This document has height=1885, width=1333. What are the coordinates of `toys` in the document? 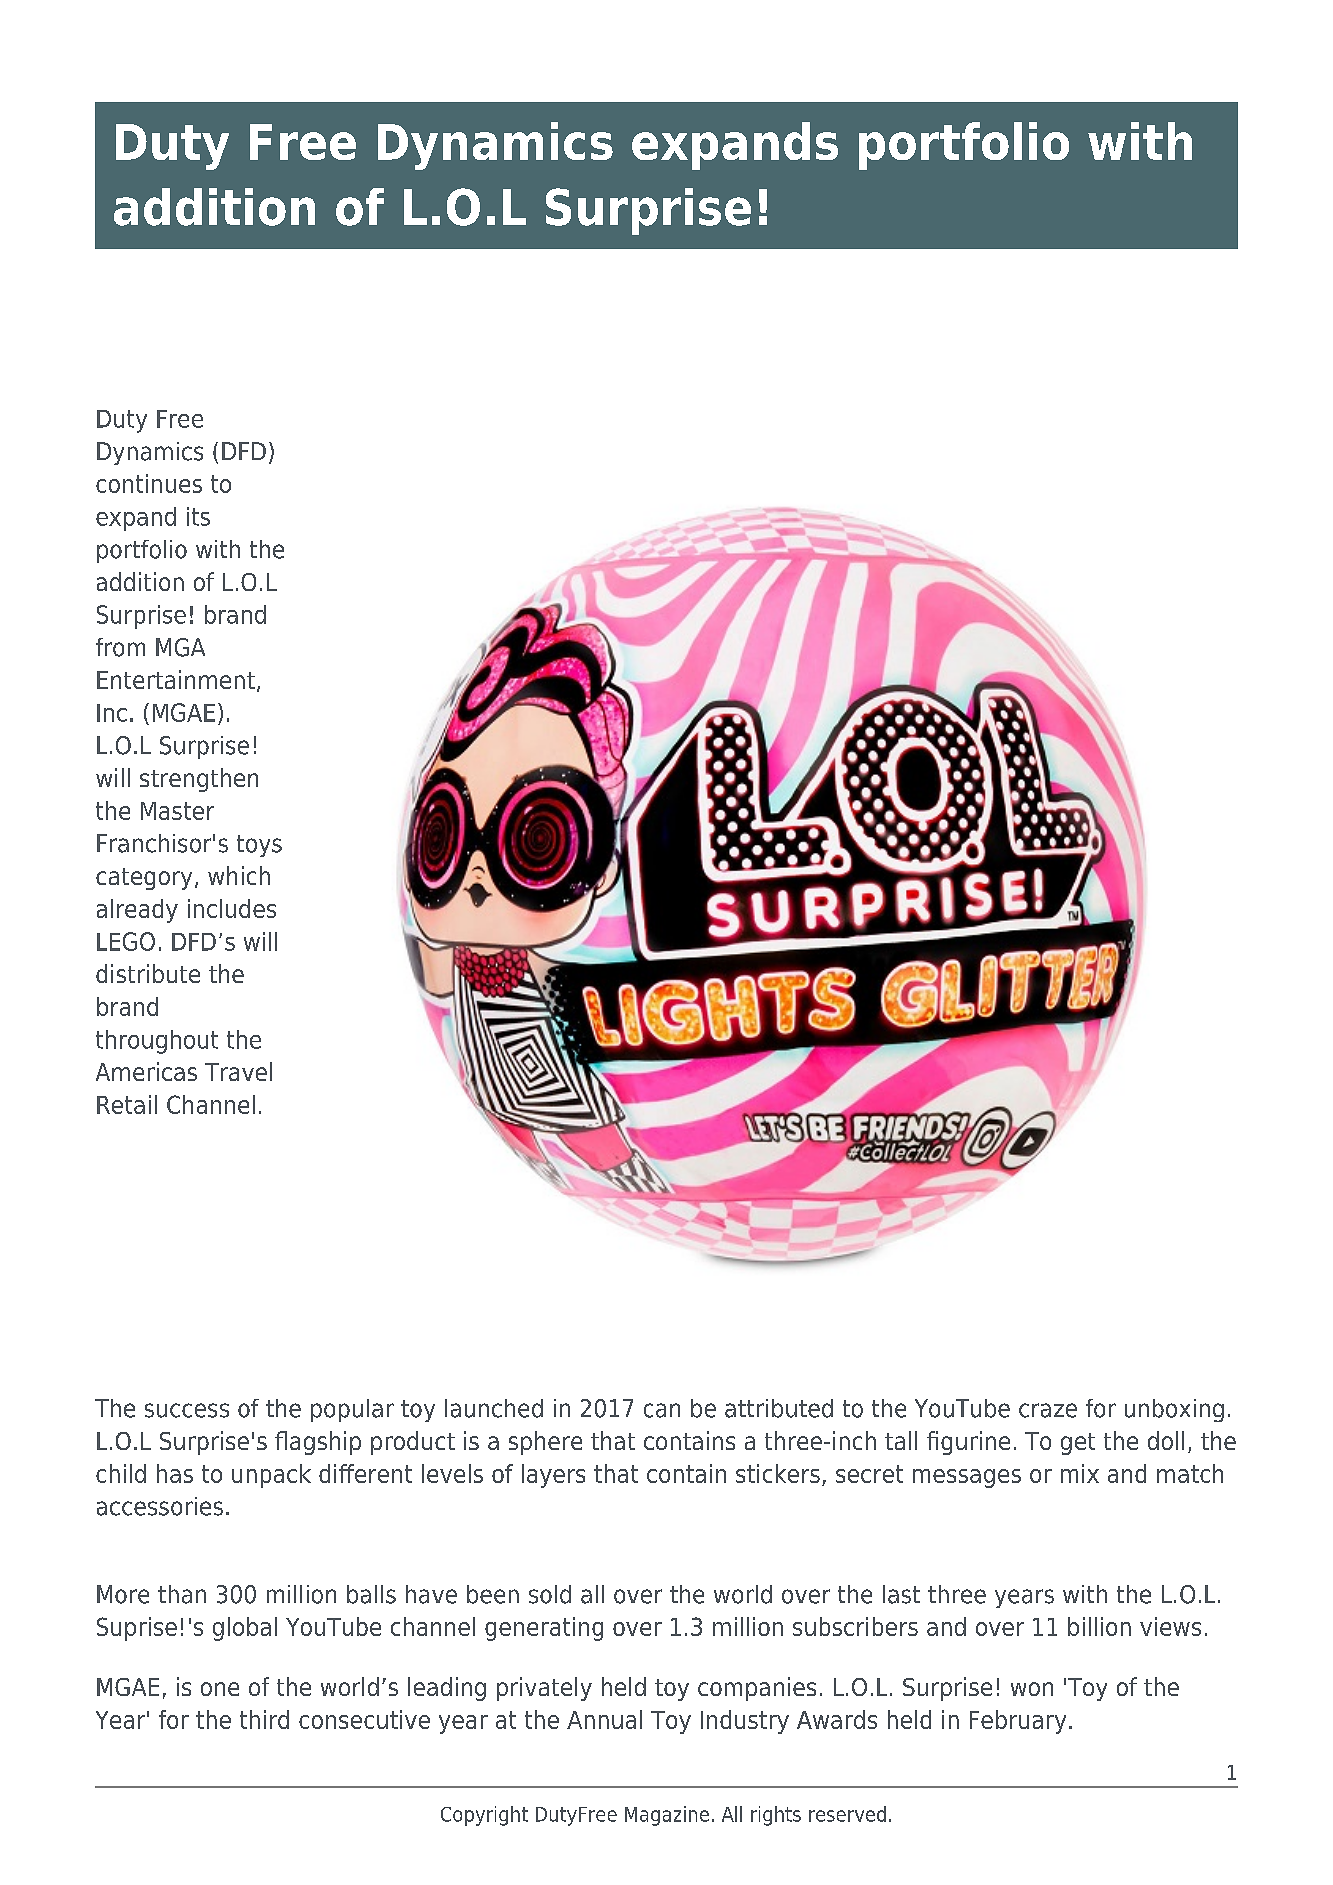 It's located at (259, 846).
